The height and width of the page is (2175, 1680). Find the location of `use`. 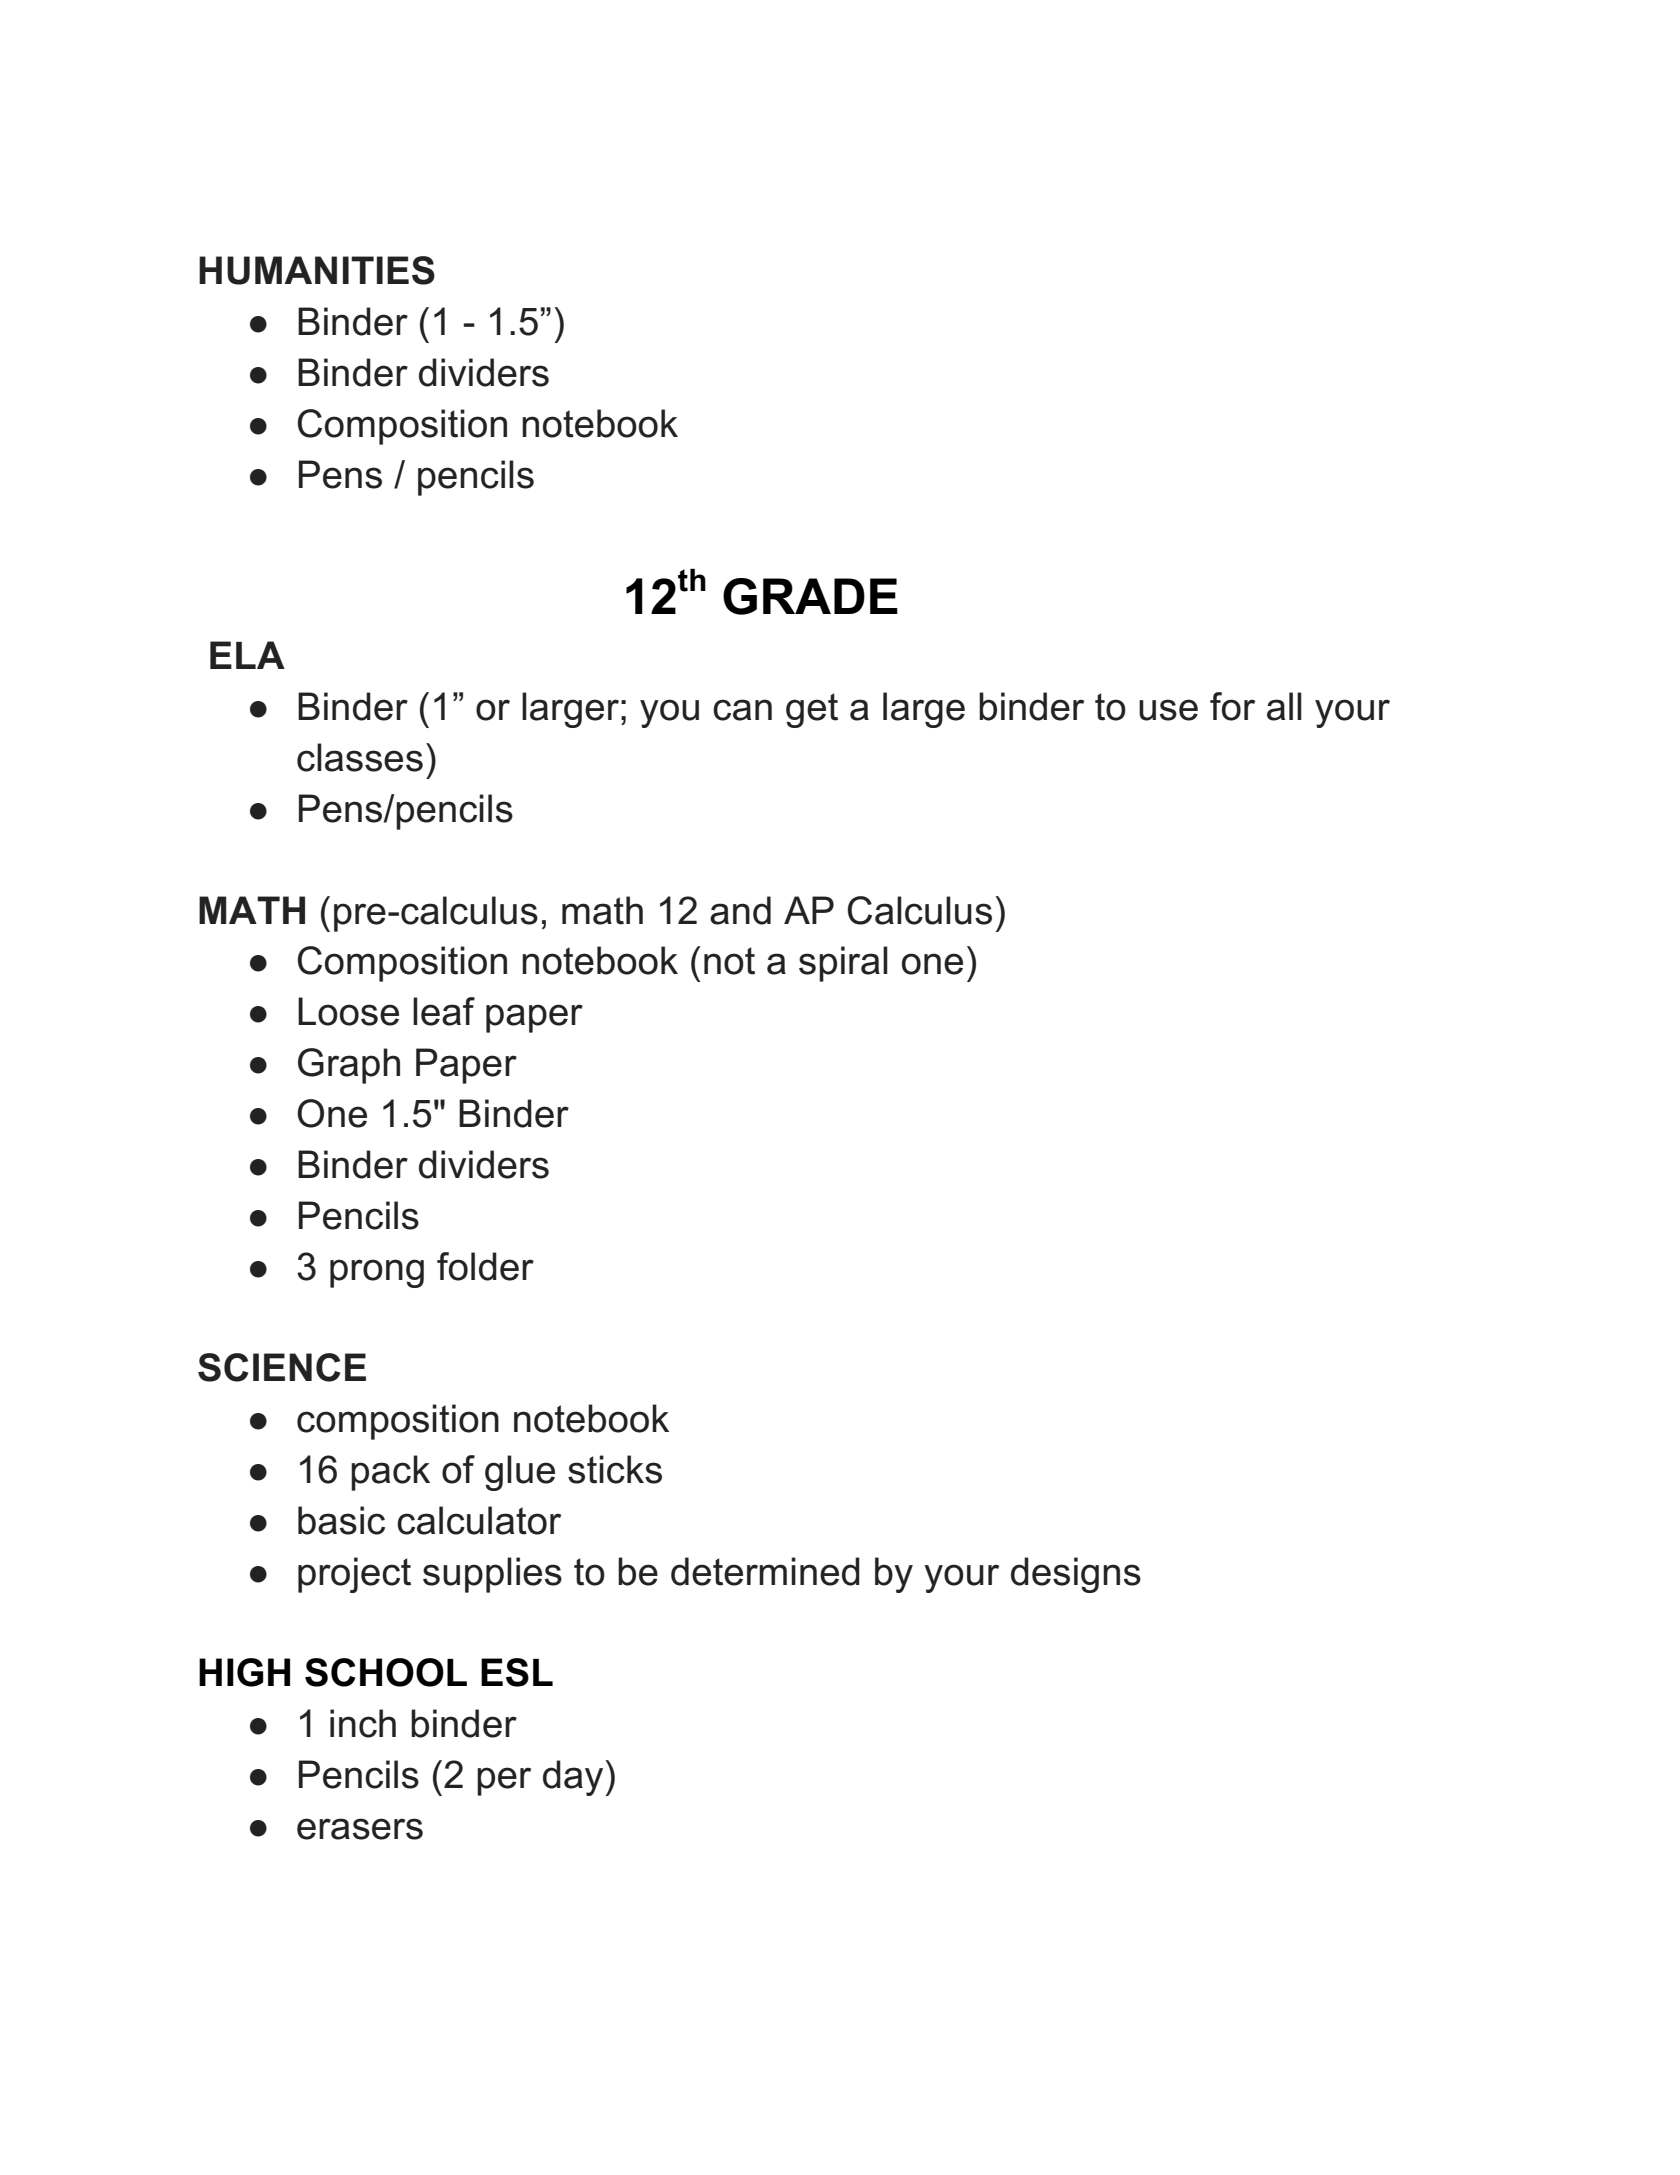

use is located at coordinates (1168, 710).
